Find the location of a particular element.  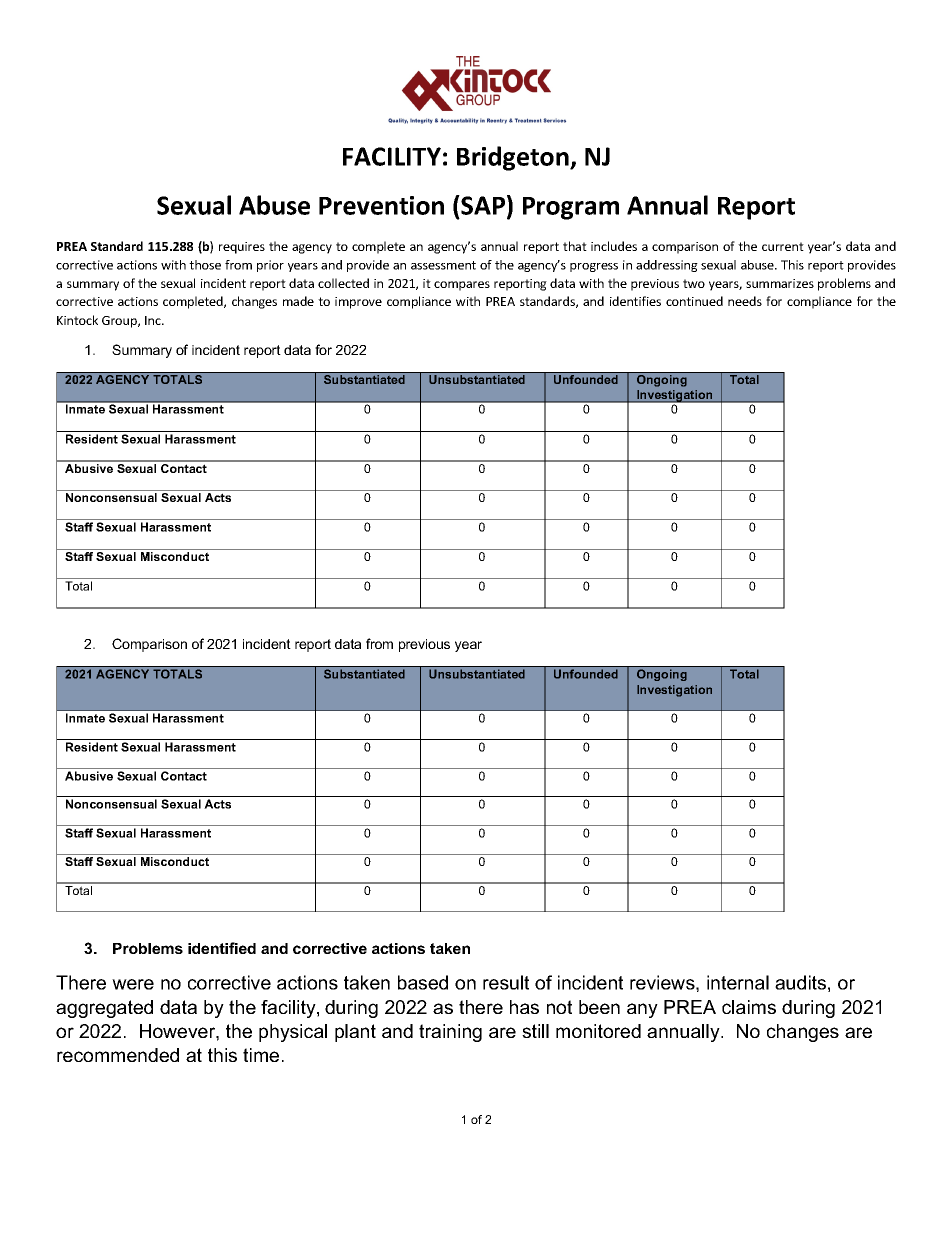

addressing is located at coordinates (667, 266).
